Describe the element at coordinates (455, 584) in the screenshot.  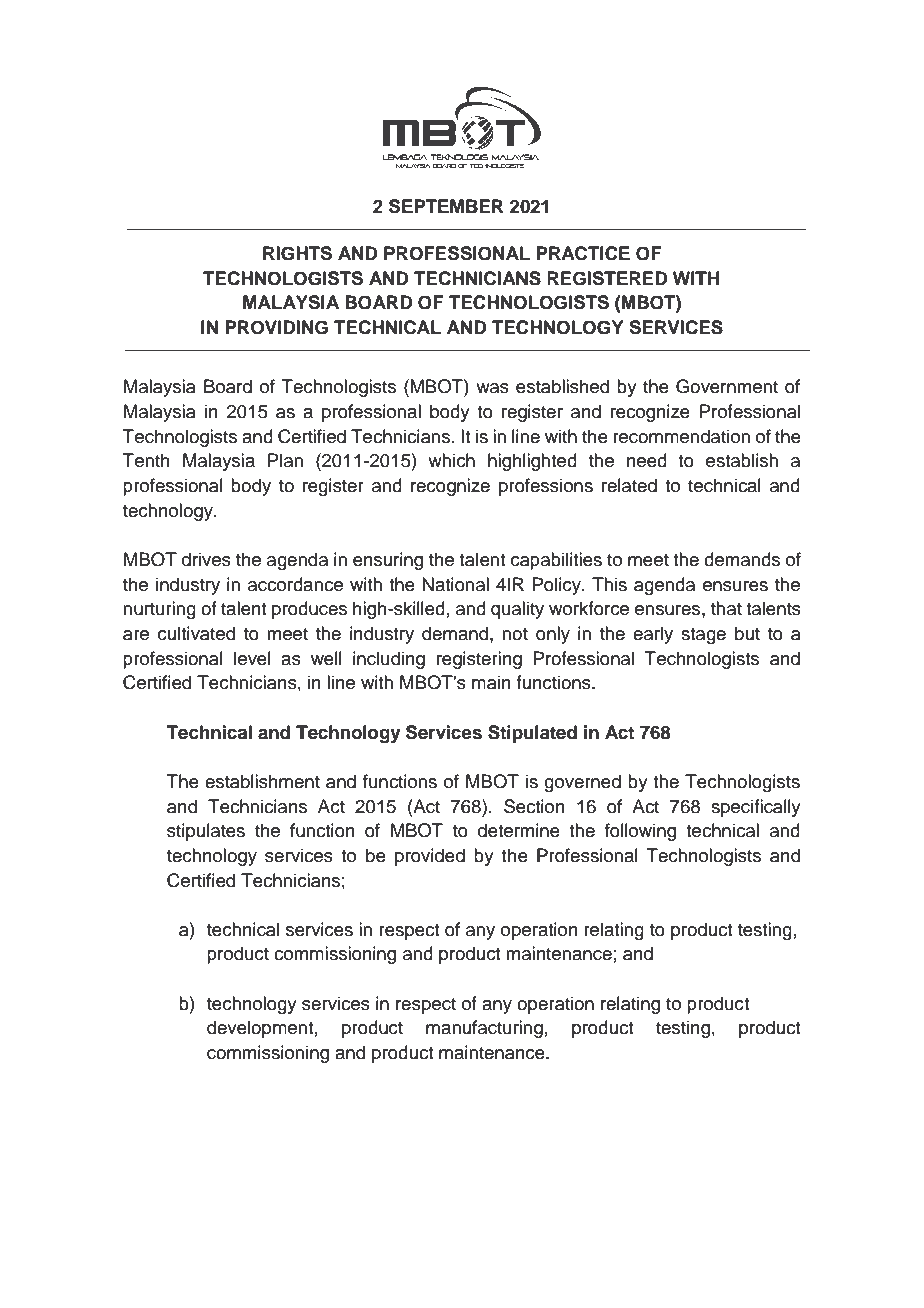
I see `National` at that location.
